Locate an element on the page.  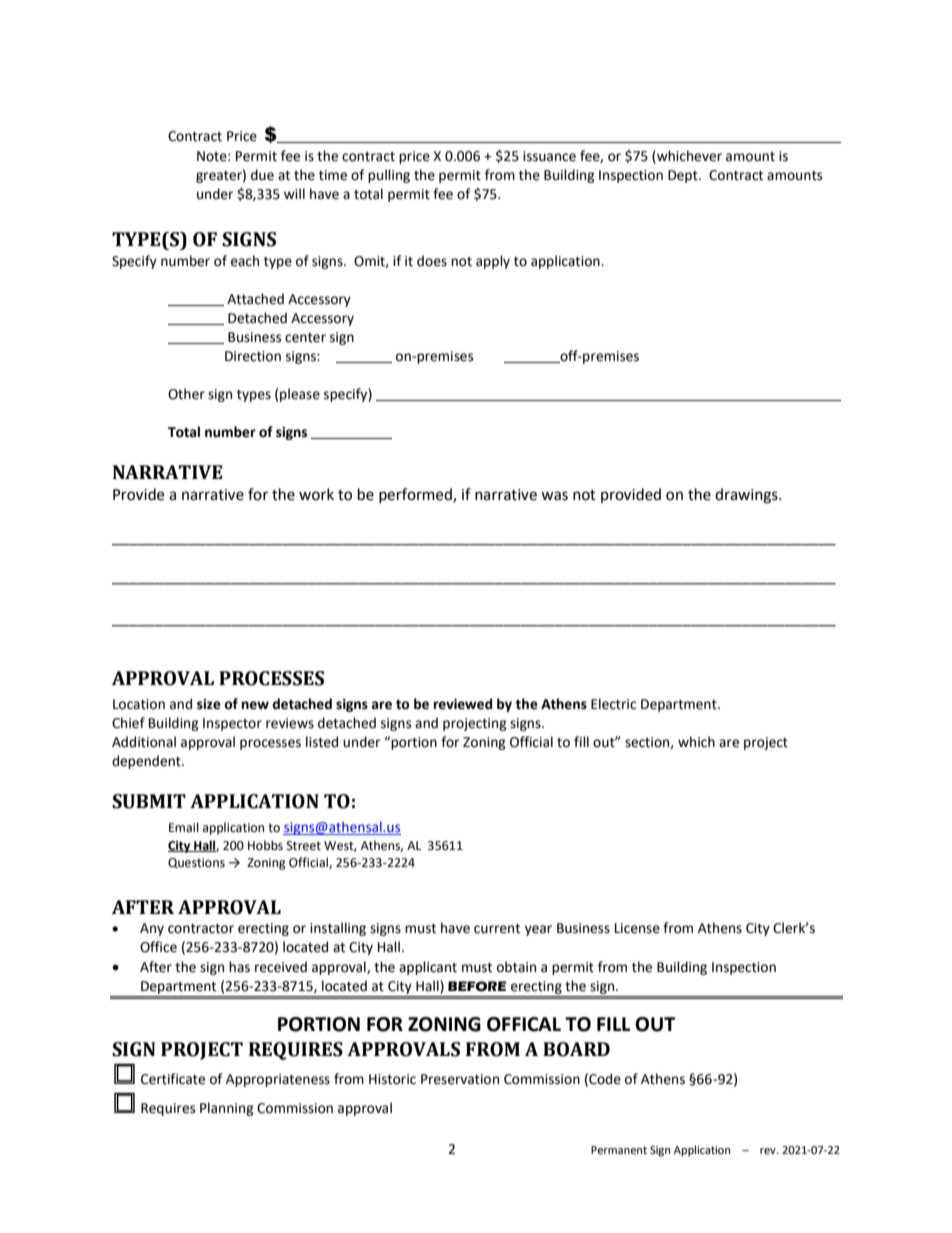
Planning is located at coordinates (227, 1109).
